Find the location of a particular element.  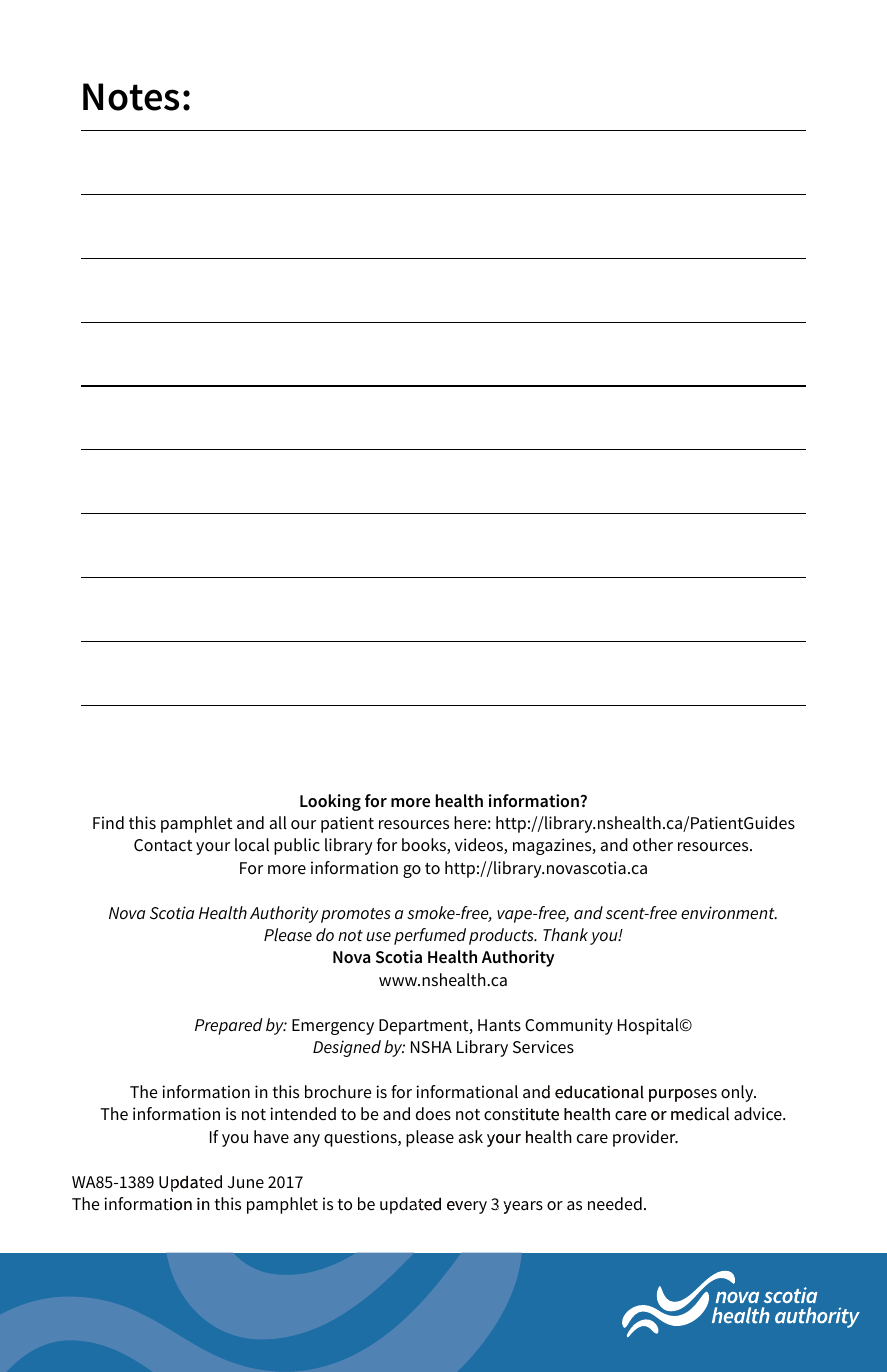

Find is located at coordinates (108, 823).
